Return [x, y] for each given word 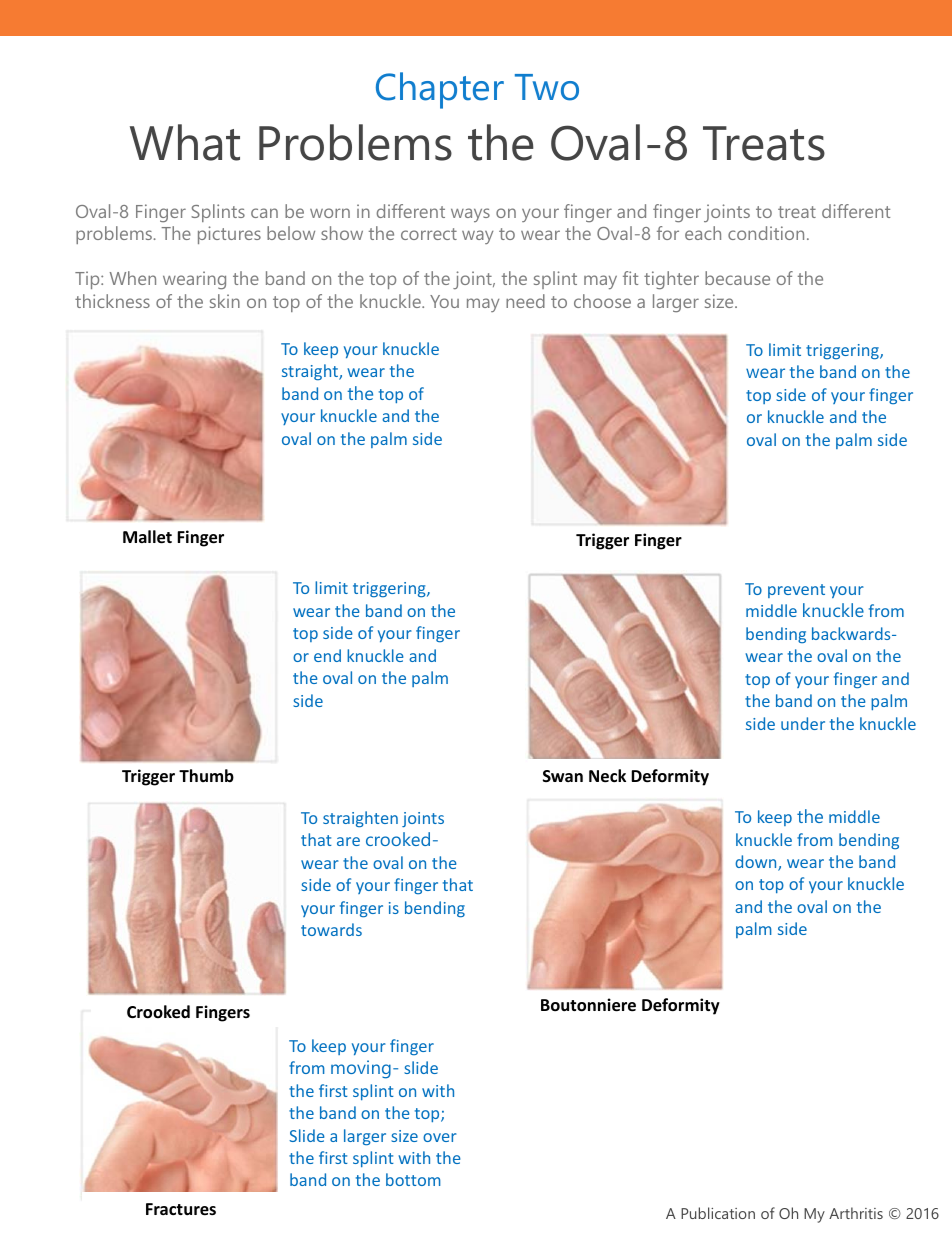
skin [225, 301]
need [525, 301]
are [348, 841]
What [185, 142]
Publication [718, 1213]
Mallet [147, 537]
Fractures [181, 1209]
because [737, 278]
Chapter [440, 90]
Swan [563, 776]
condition [766, 233]
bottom [413, 1179]
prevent [796, 591]
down [757, 863]
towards [331, 929]
